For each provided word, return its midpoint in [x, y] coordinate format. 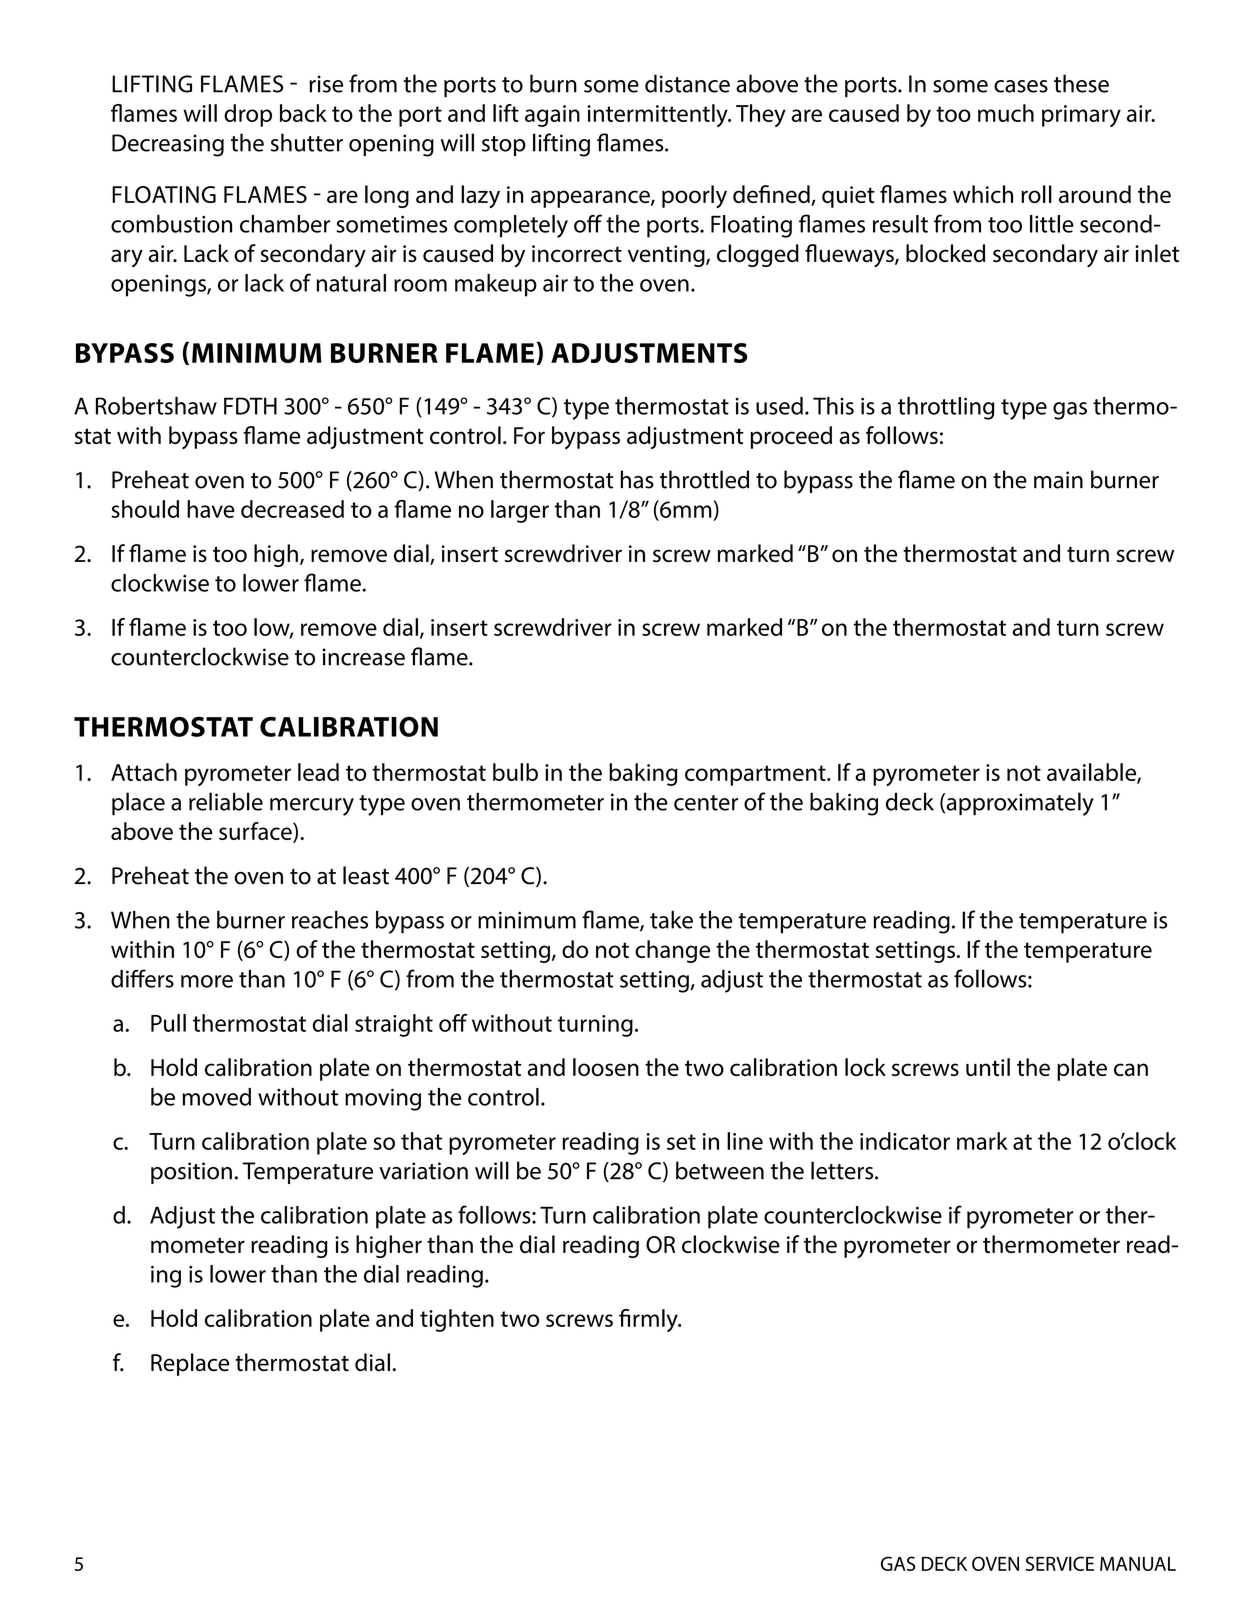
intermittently [658, 115]
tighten [457, 1320]
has [637, 479]
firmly [649, 1320]
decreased [292, 509]
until [988, 1067]
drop [248, 115]
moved [217, 1097]
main [1058, 480]
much [1006, 113]
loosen [606, 1067]
